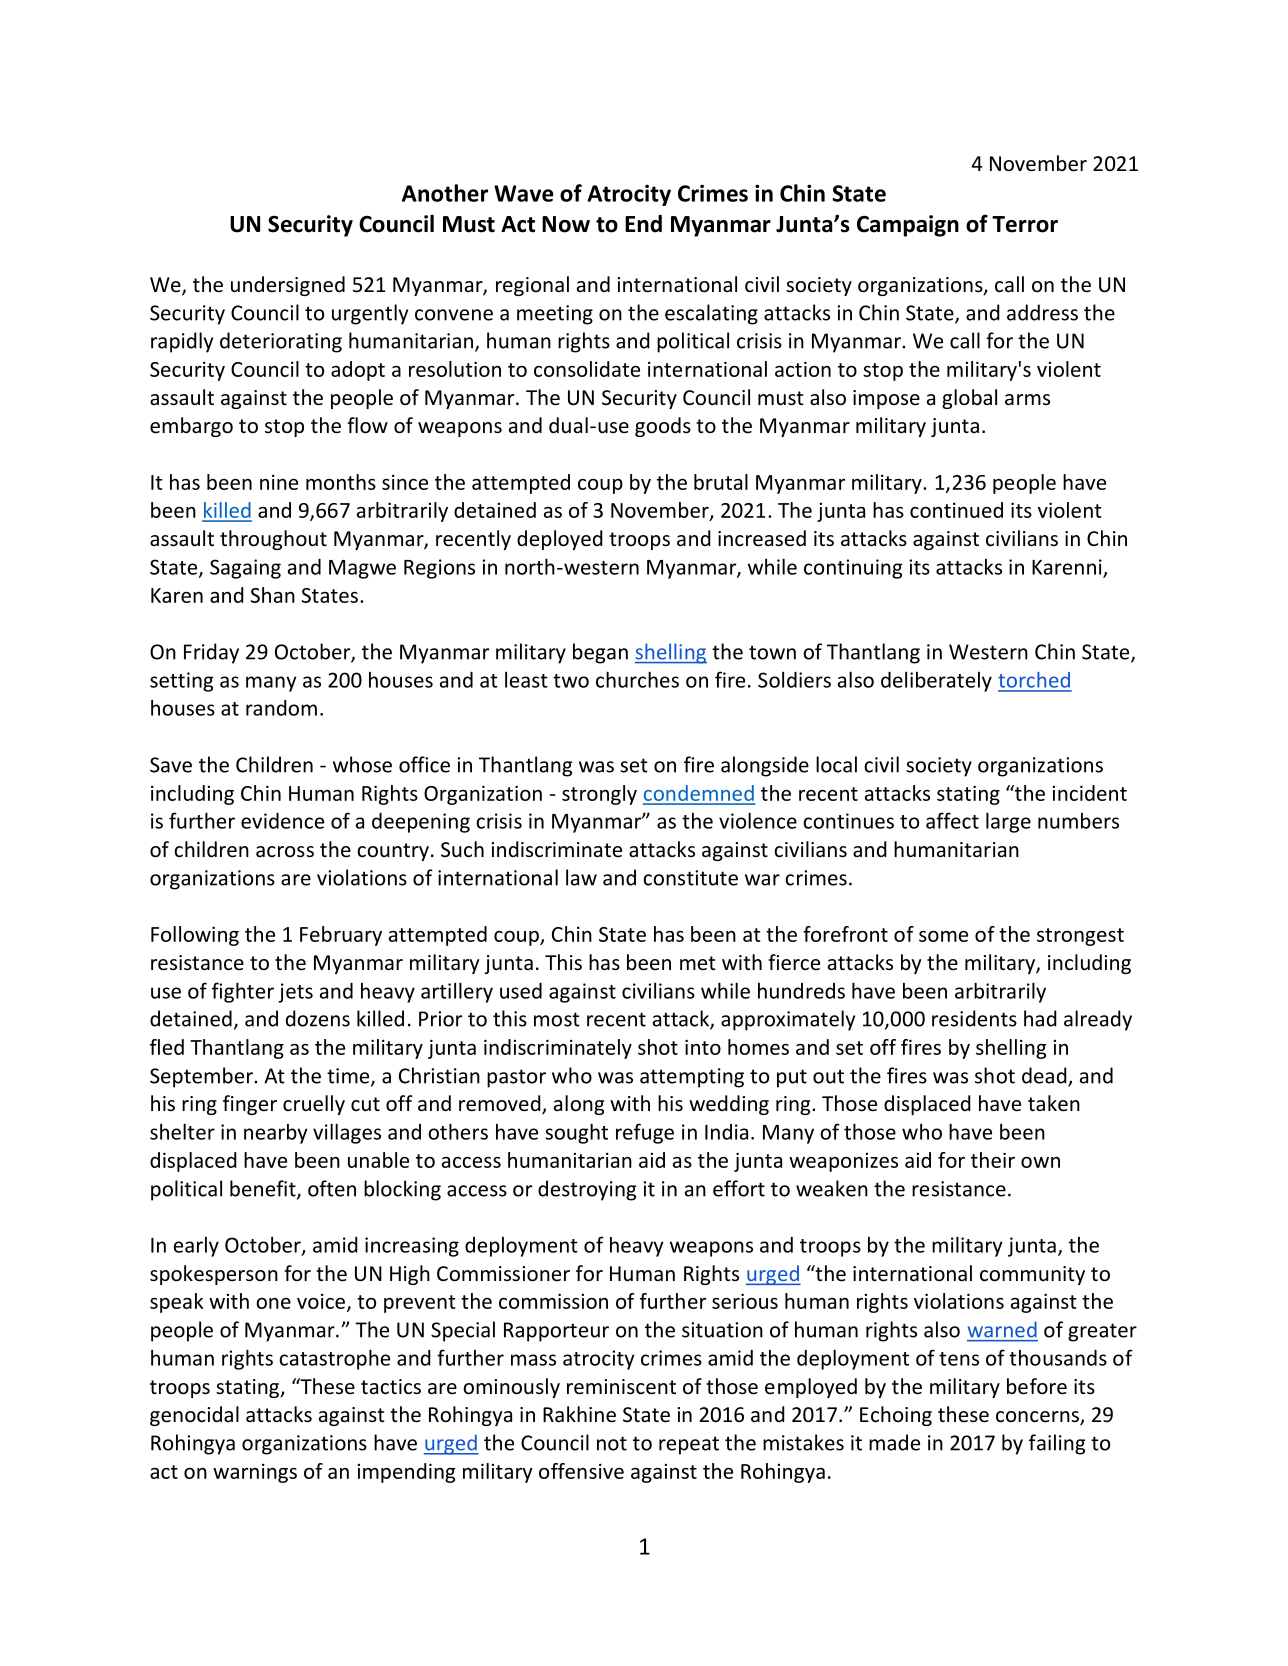 The width and height of the screenshot is (1288, 1666). What do you see at coordinates (1038, 1418) in the screenshot?
I see `concerns` at bounding box center [1038, 1418].
